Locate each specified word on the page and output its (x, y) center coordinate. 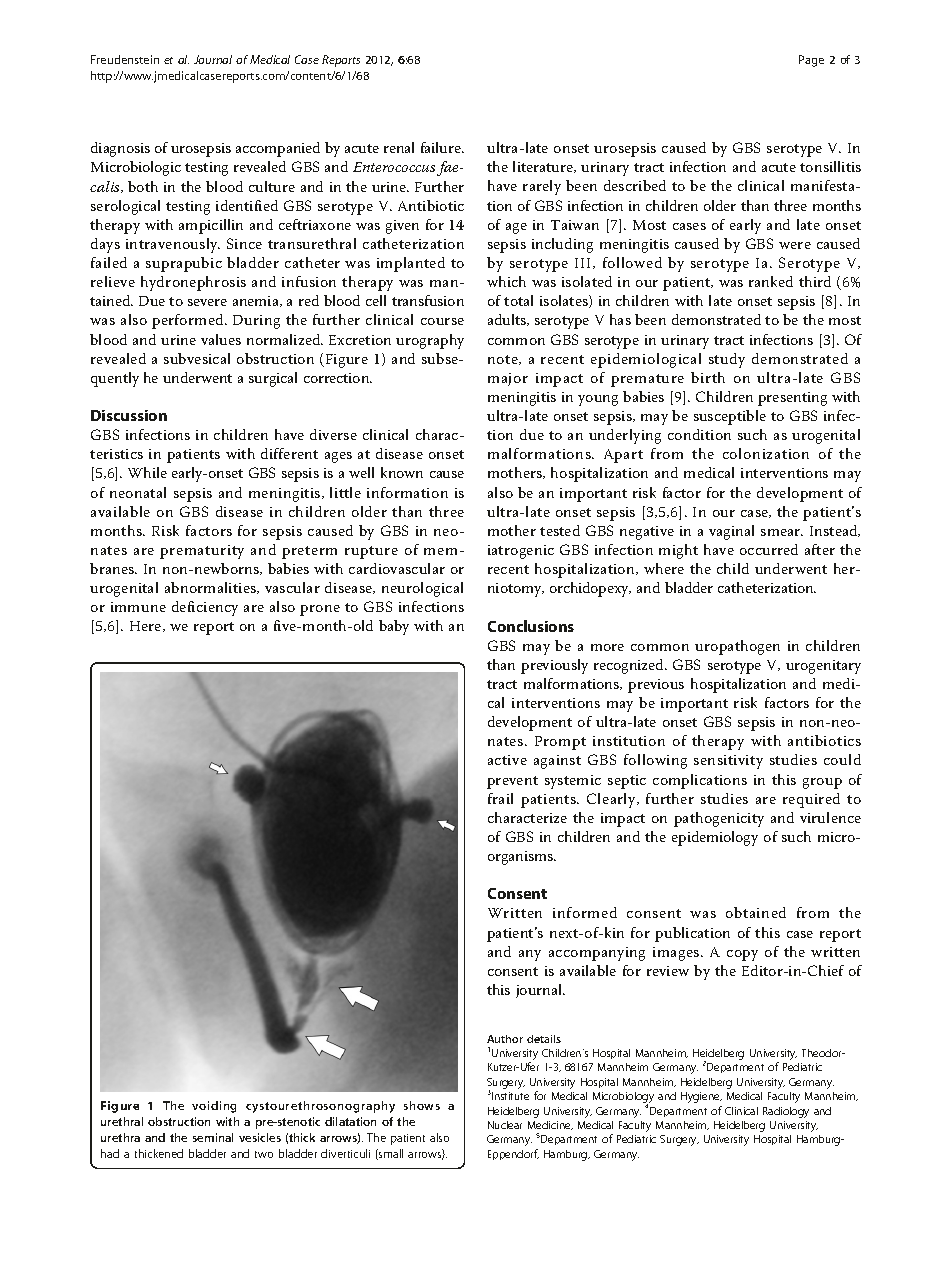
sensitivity (728, 762)
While (147, 472)
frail (500, 798)
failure (442, 147)
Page (811, 61)
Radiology (786, 1112)
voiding (214, 1107)
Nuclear (505, 1125)
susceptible (730, 417)
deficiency (205, 608)
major (508, 379)
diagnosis (120, 149)
